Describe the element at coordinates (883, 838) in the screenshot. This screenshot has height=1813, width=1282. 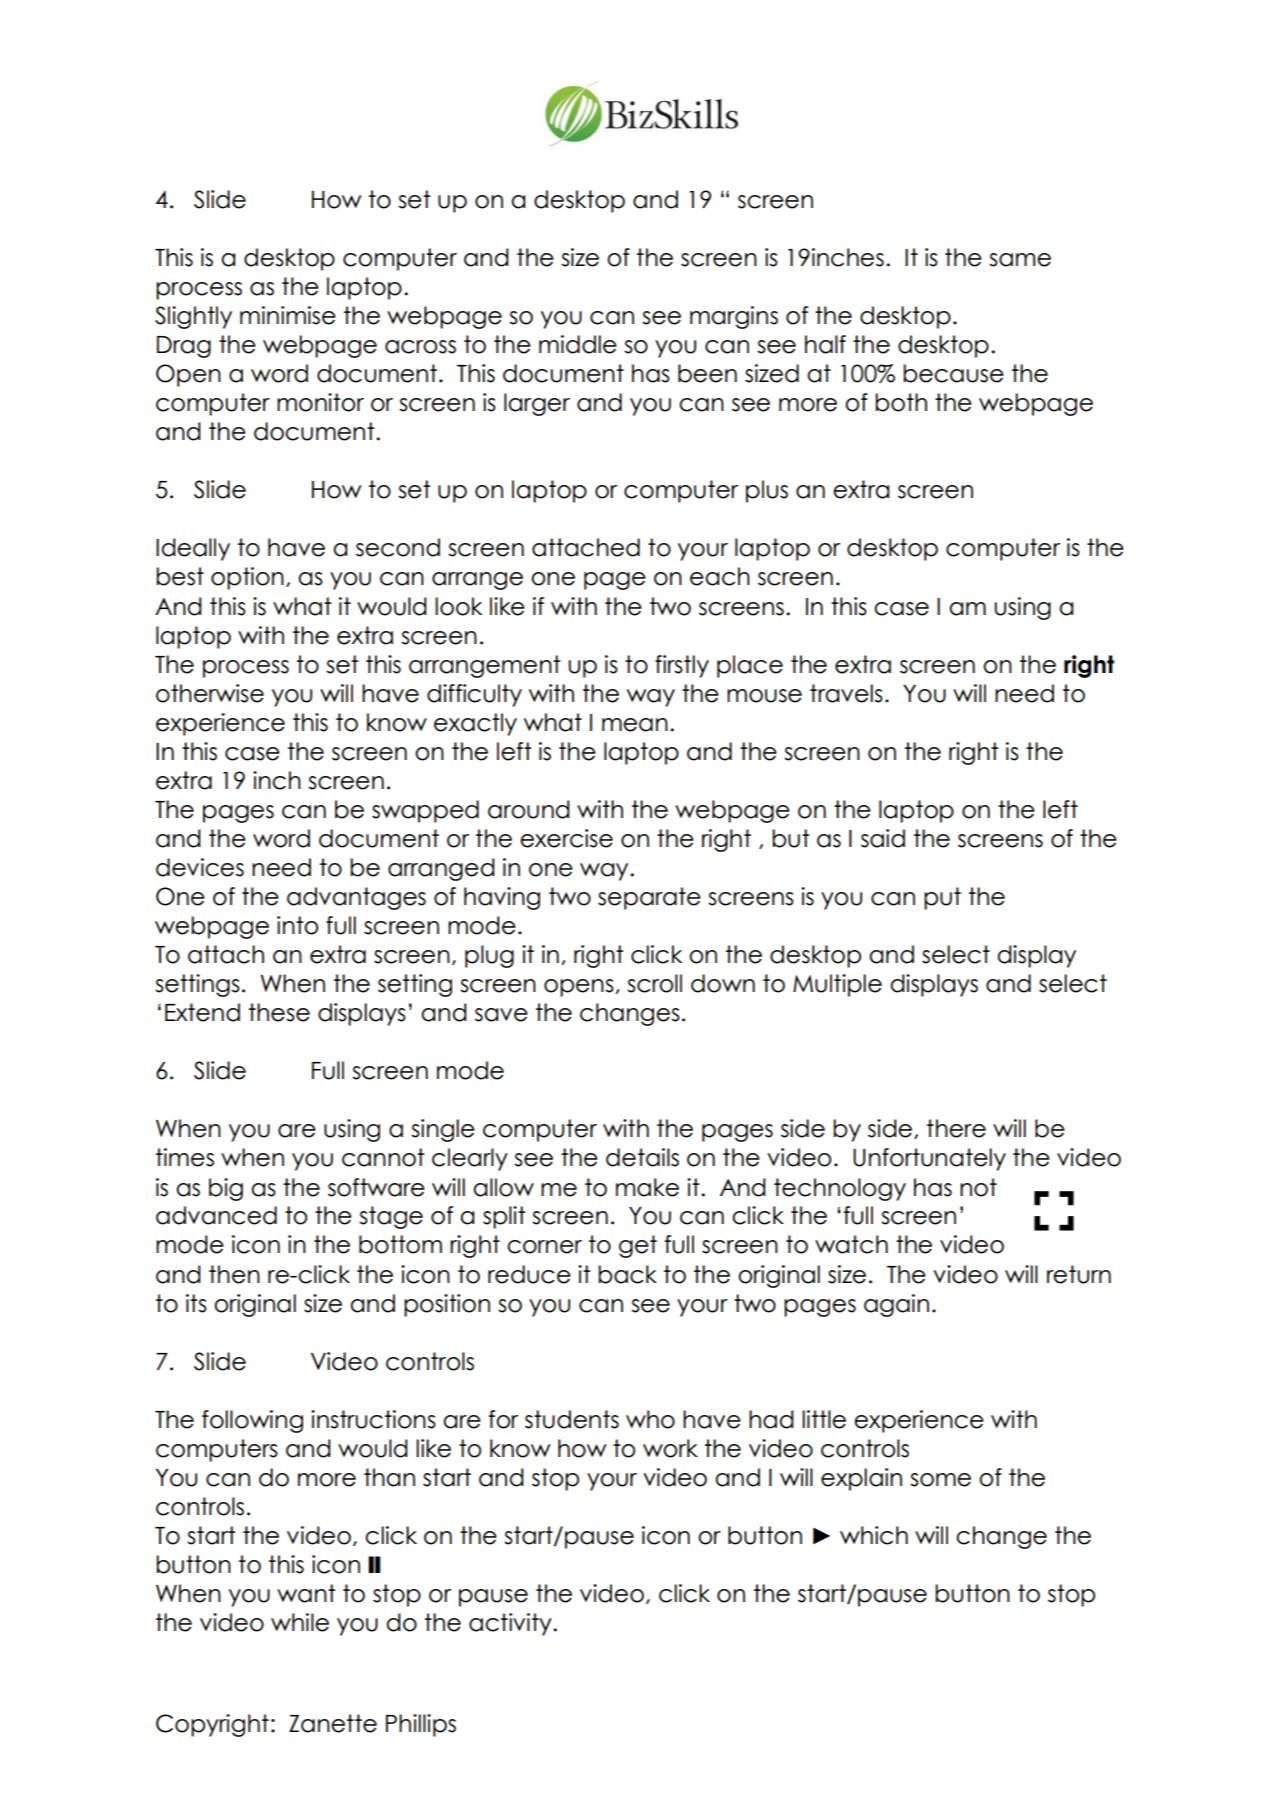
I see `said` at that location.
